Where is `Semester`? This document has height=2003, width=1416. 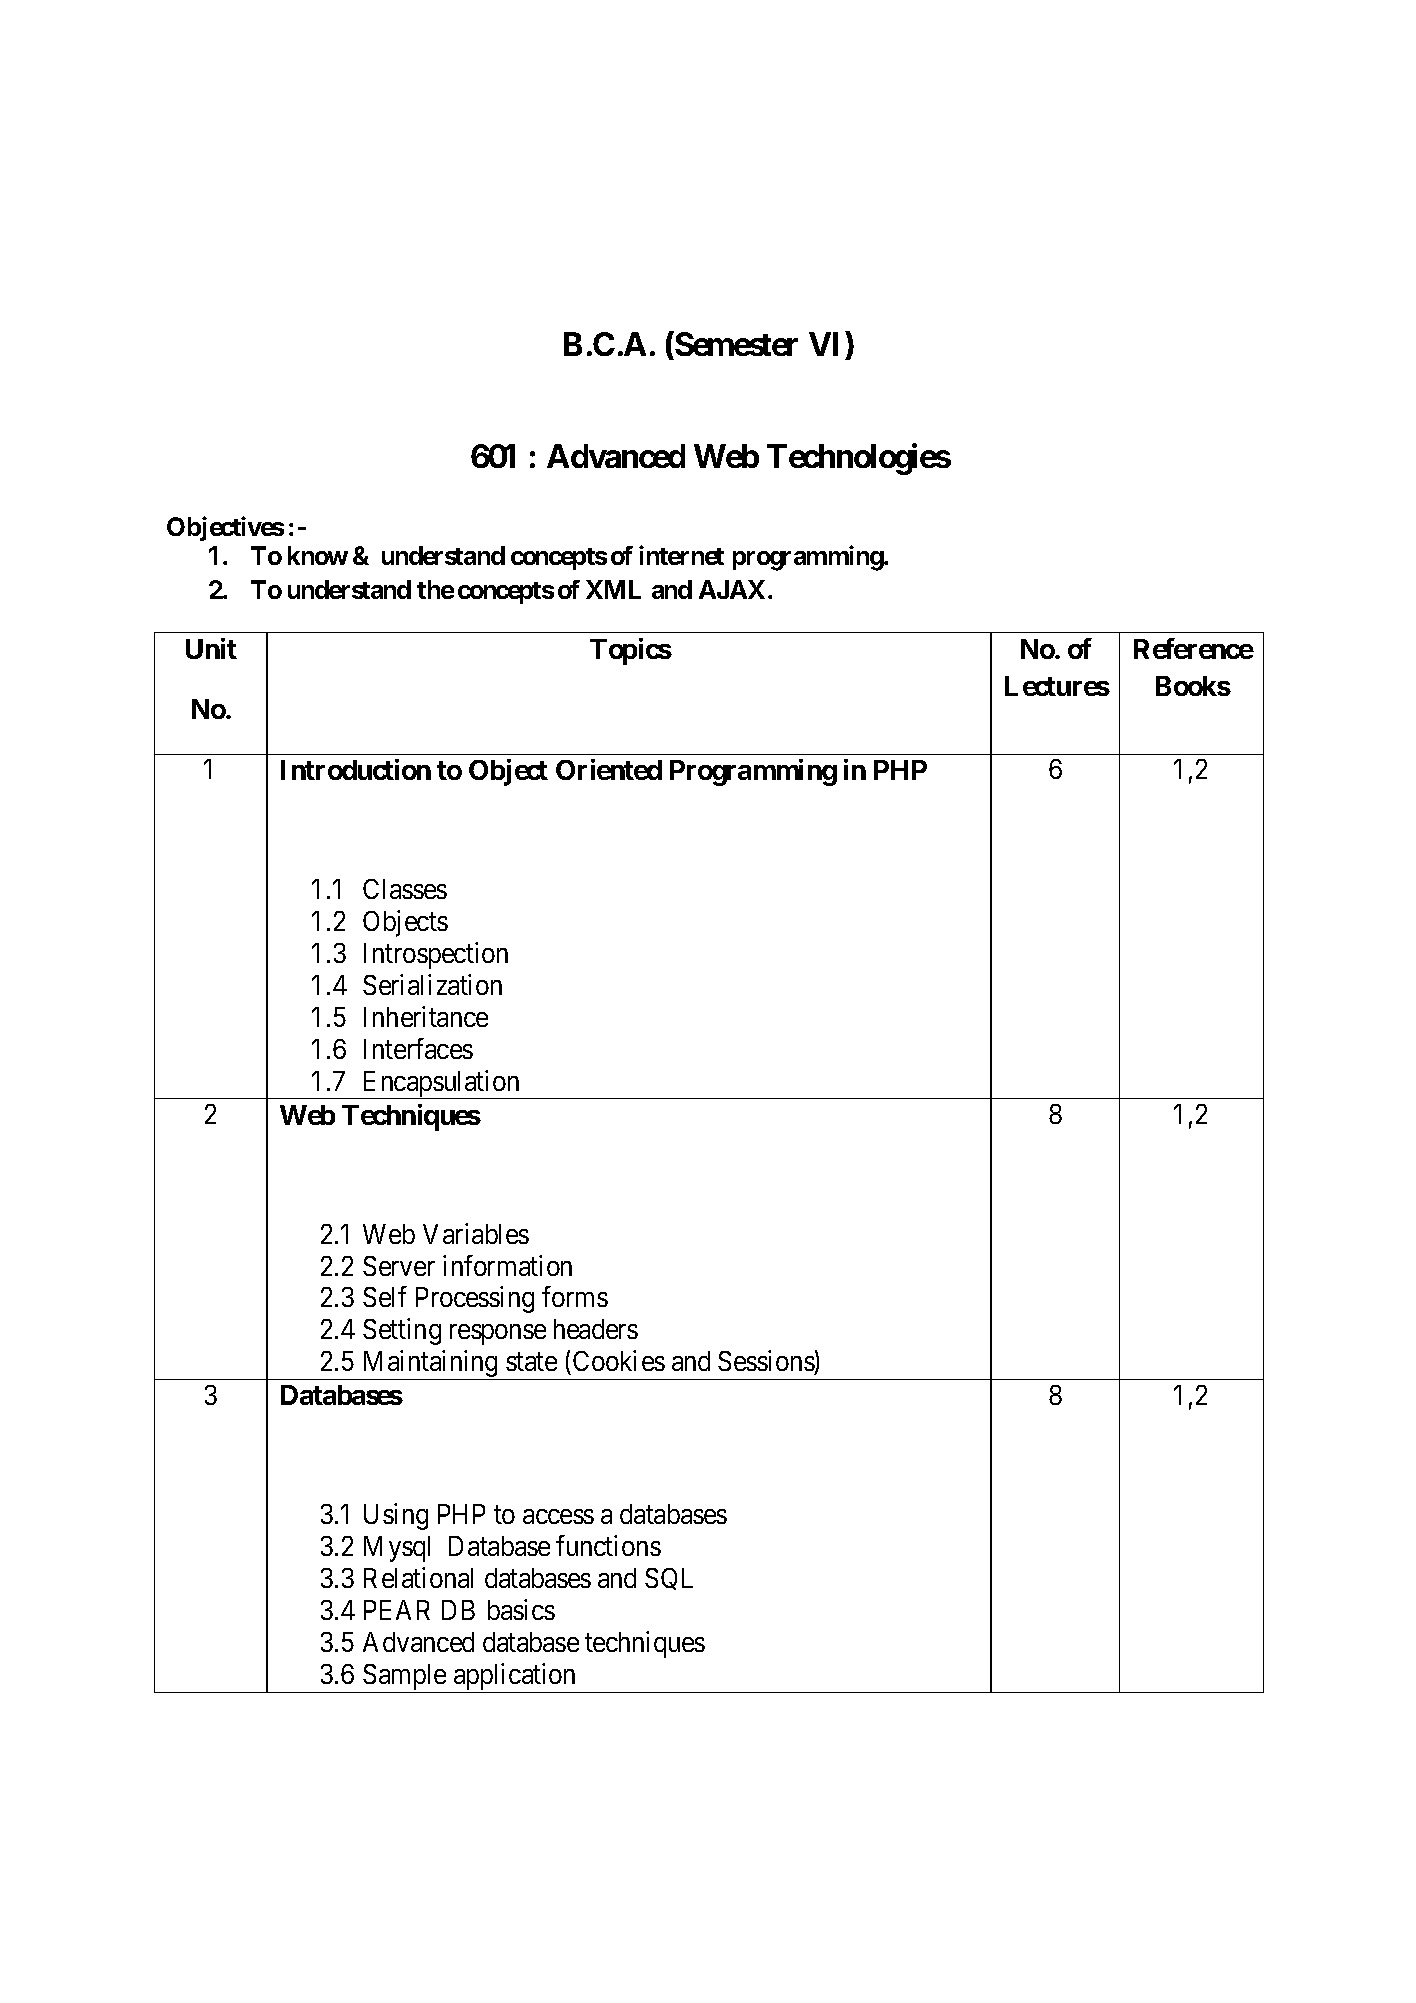 Semester is located at coordinates (735, 343).
